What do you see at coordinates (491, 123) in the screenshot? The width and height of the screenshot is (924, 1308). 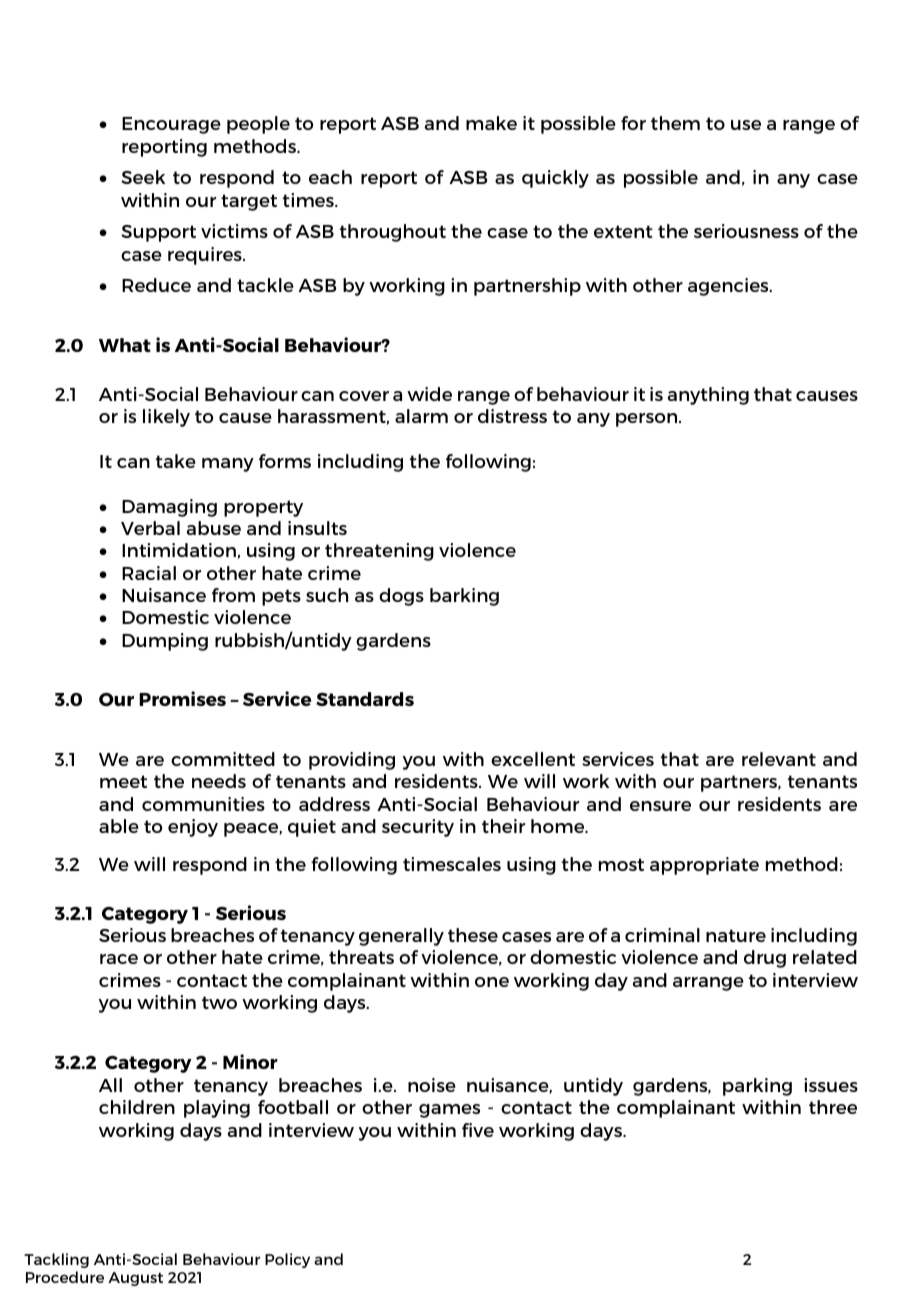 I see `make` at bounding box center [491, 123].
